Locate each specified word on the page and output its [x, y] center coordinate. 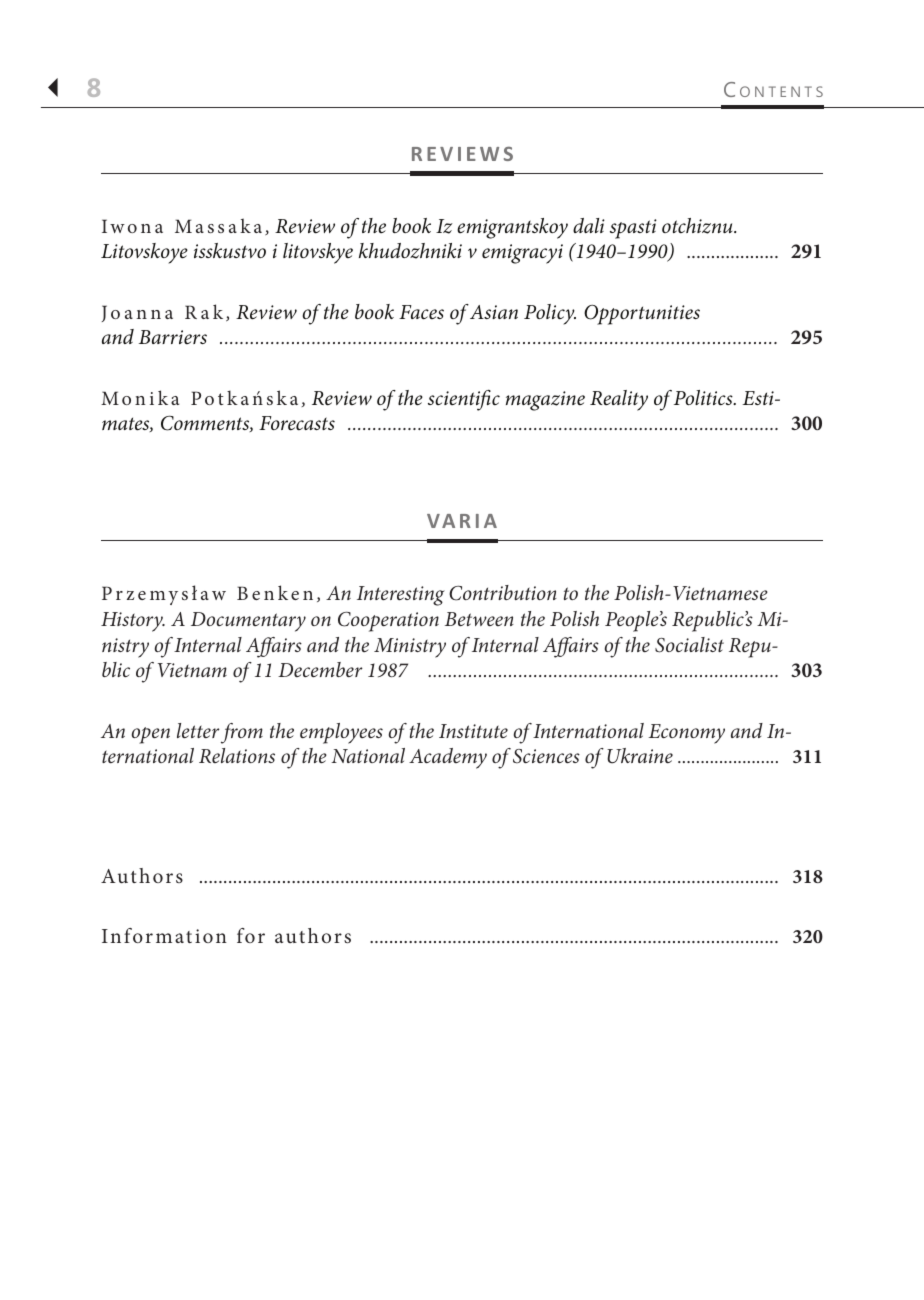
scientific [464, 400]
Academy [448, 758]
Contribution [503, 593]
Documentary [248, 622]
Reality [619, 400]
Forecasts [297, 423]
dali [589, 225]
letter [198, 730]
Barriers [173, 337]
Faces [421, 312]
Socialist [689, 645]
